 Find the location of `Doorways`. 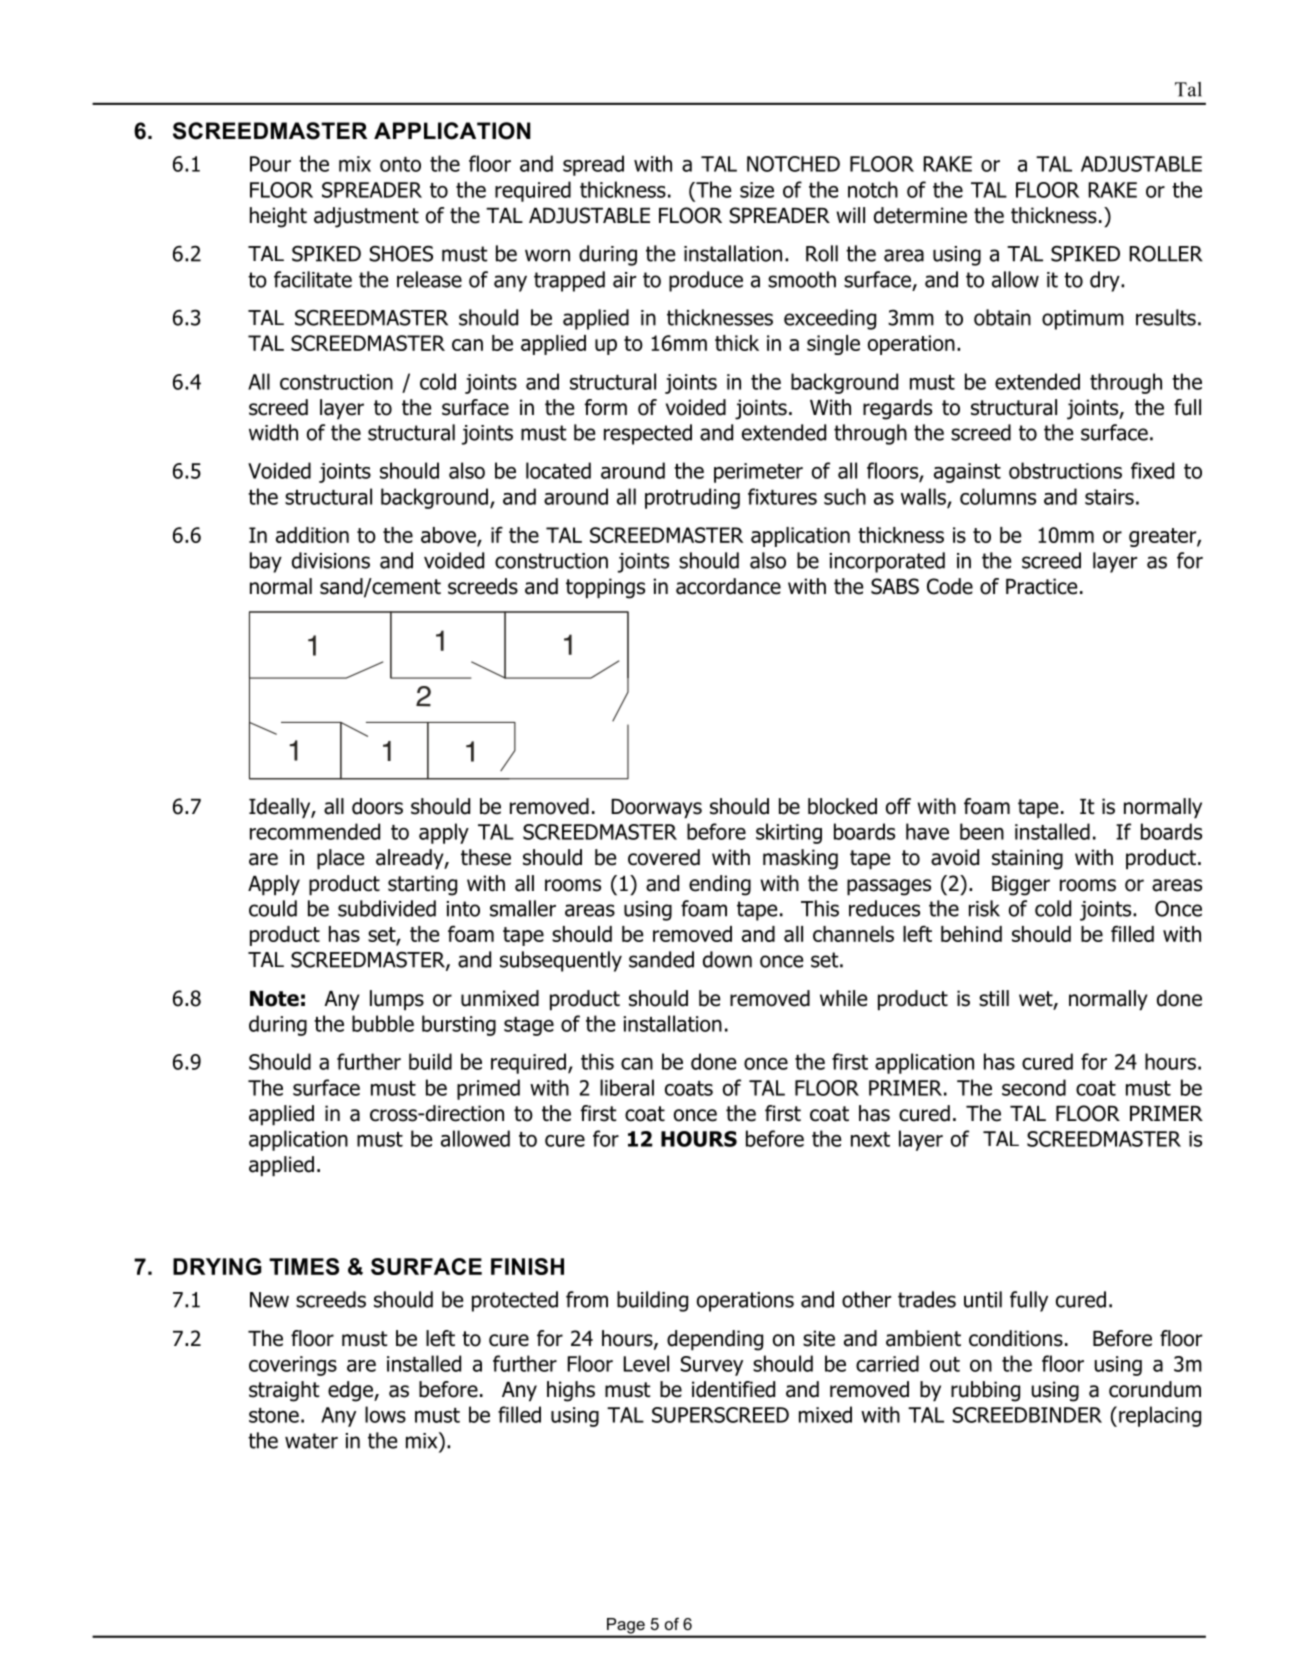

Doorways is located at coordinates (656, 809).
